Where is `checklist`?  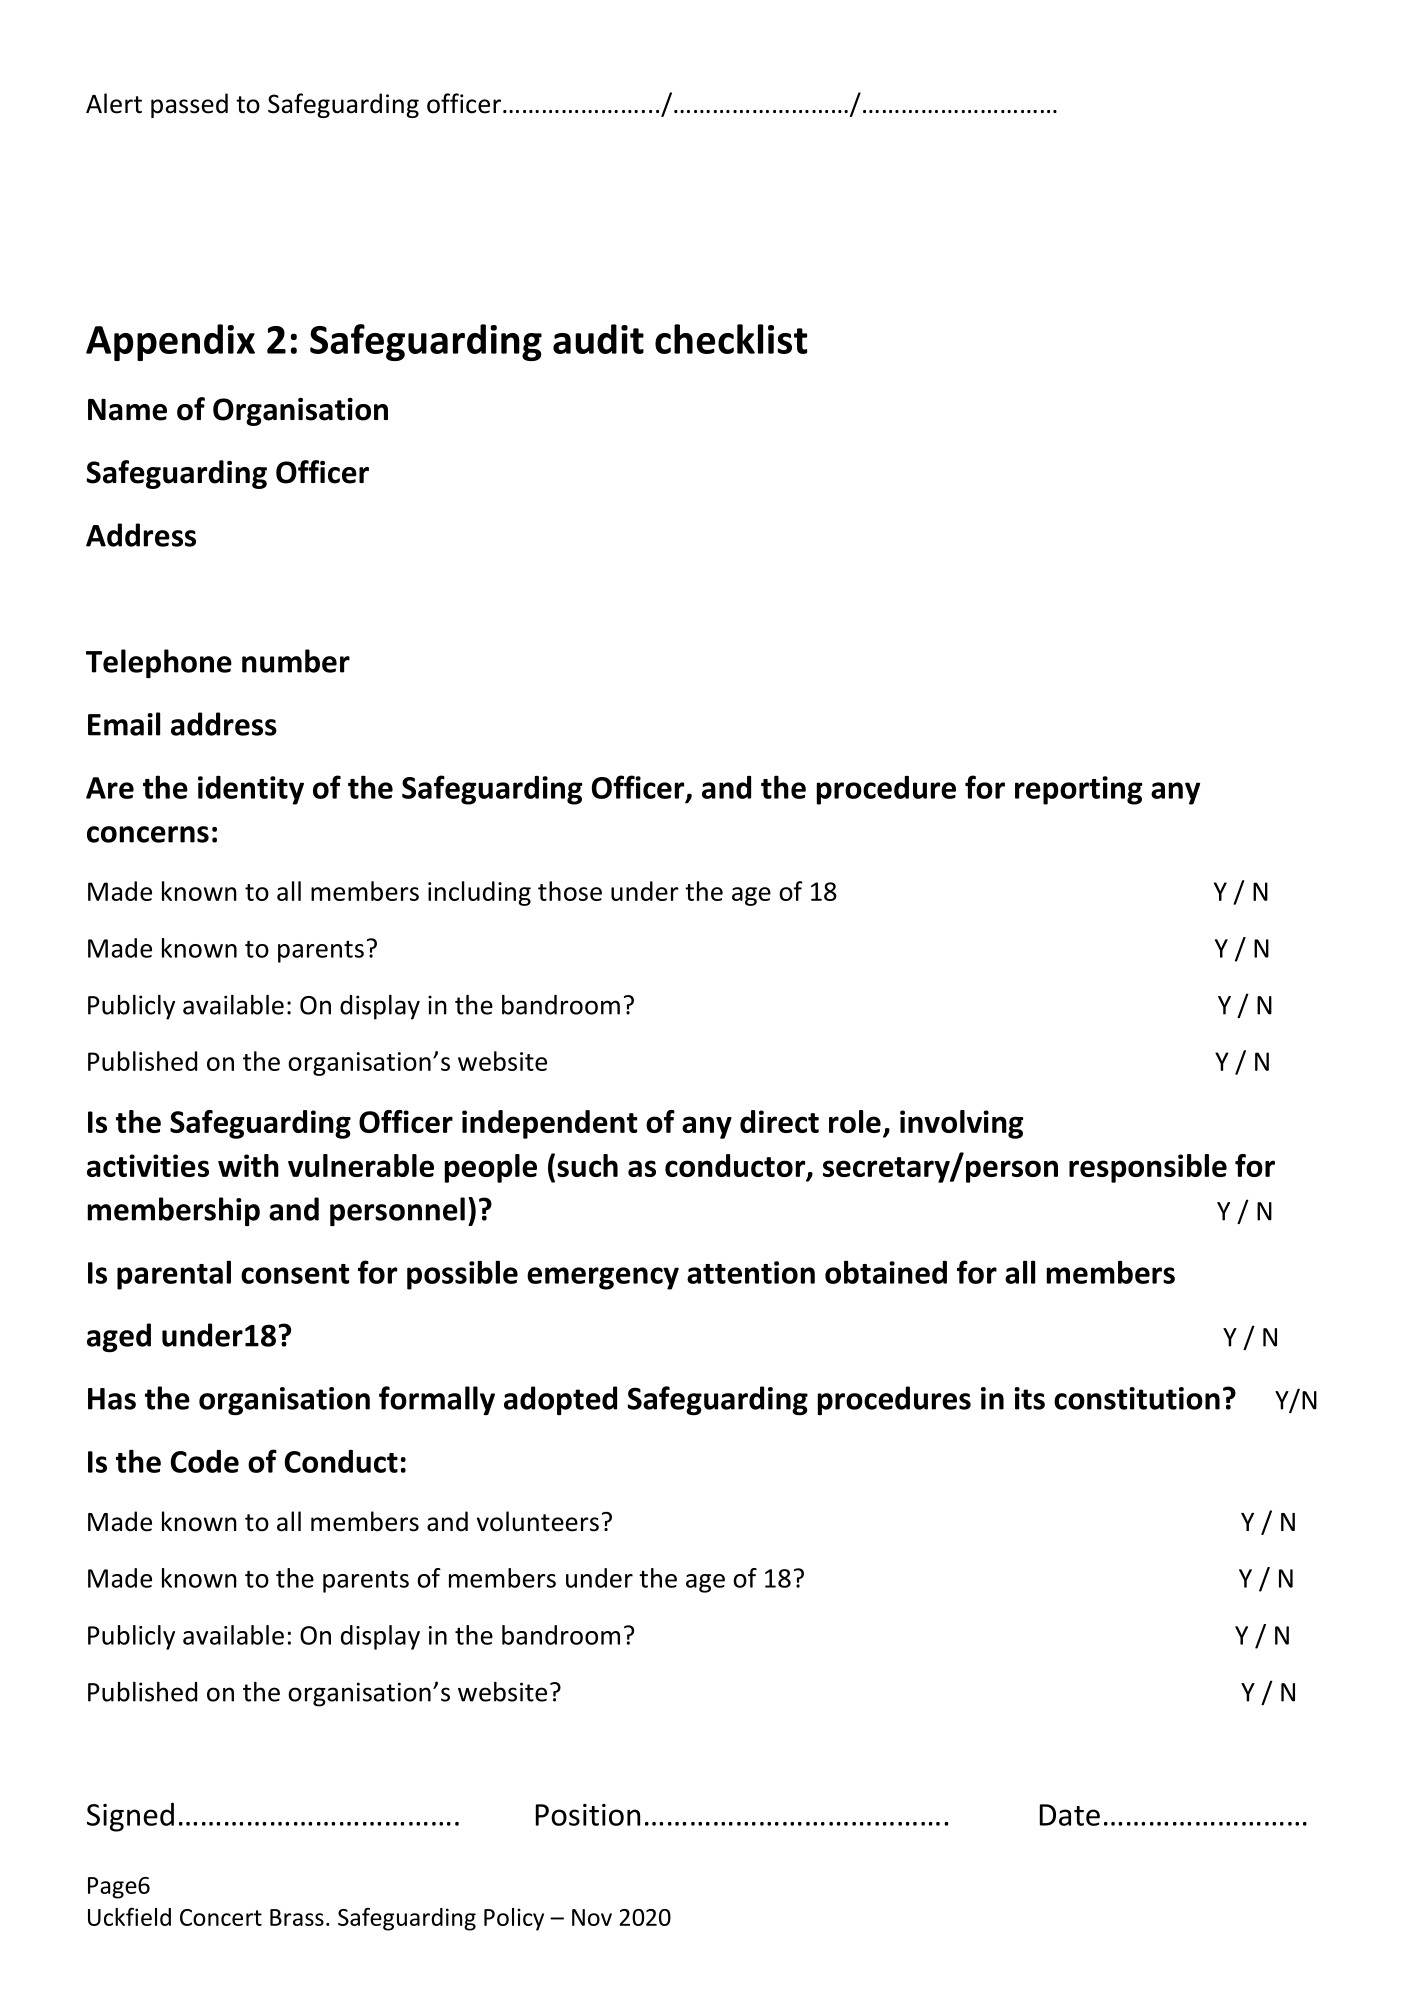
checklist is located at coordinates (731, 339).
